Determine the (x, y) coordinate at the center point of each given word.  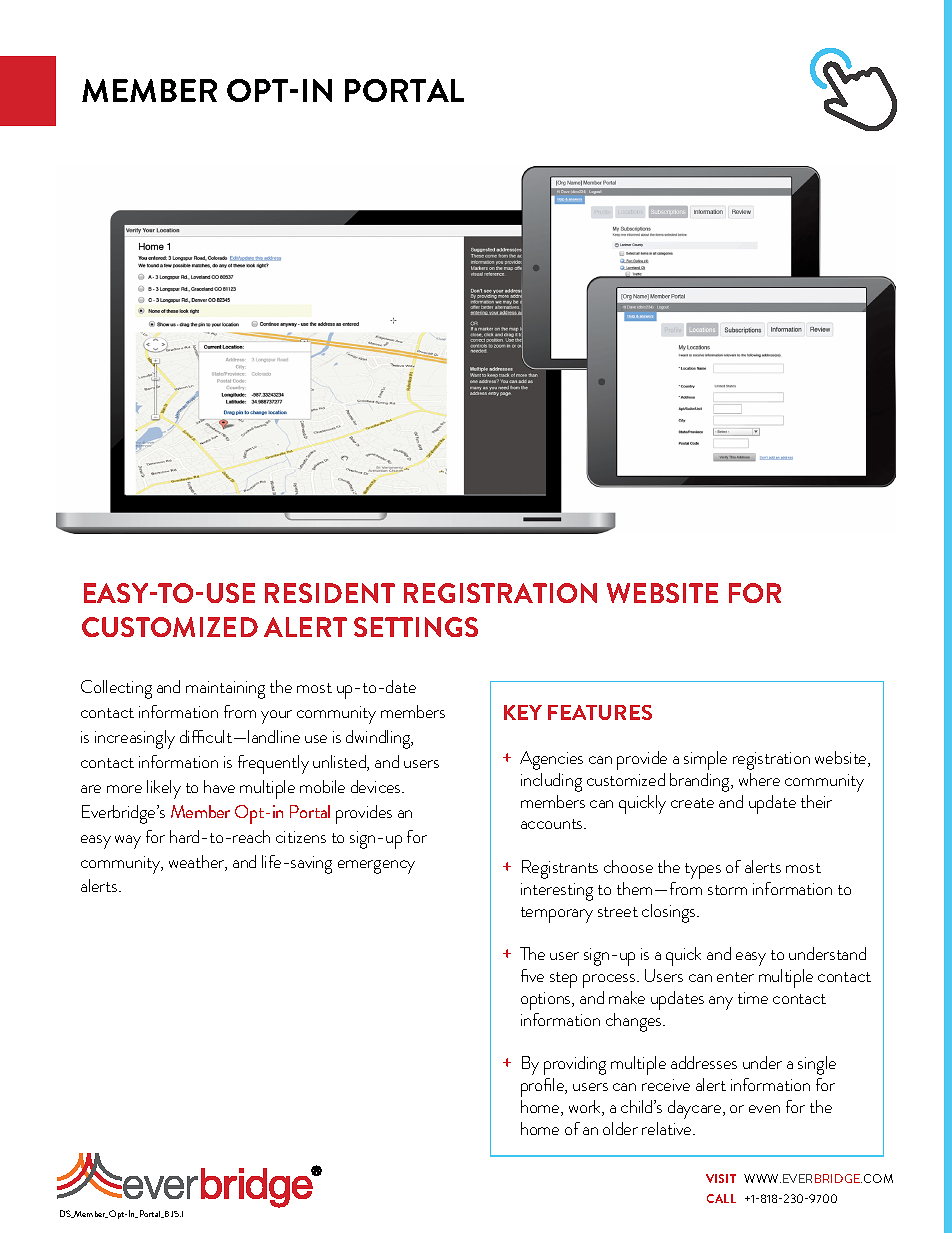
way (128, 842)
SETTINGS (416, 627)
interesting (557, 892)
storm (727, 890)
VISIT (721, 1178)
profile (544, 1087)
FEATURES (600, 712)
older (620, 1128)
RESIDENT (330, 593)
